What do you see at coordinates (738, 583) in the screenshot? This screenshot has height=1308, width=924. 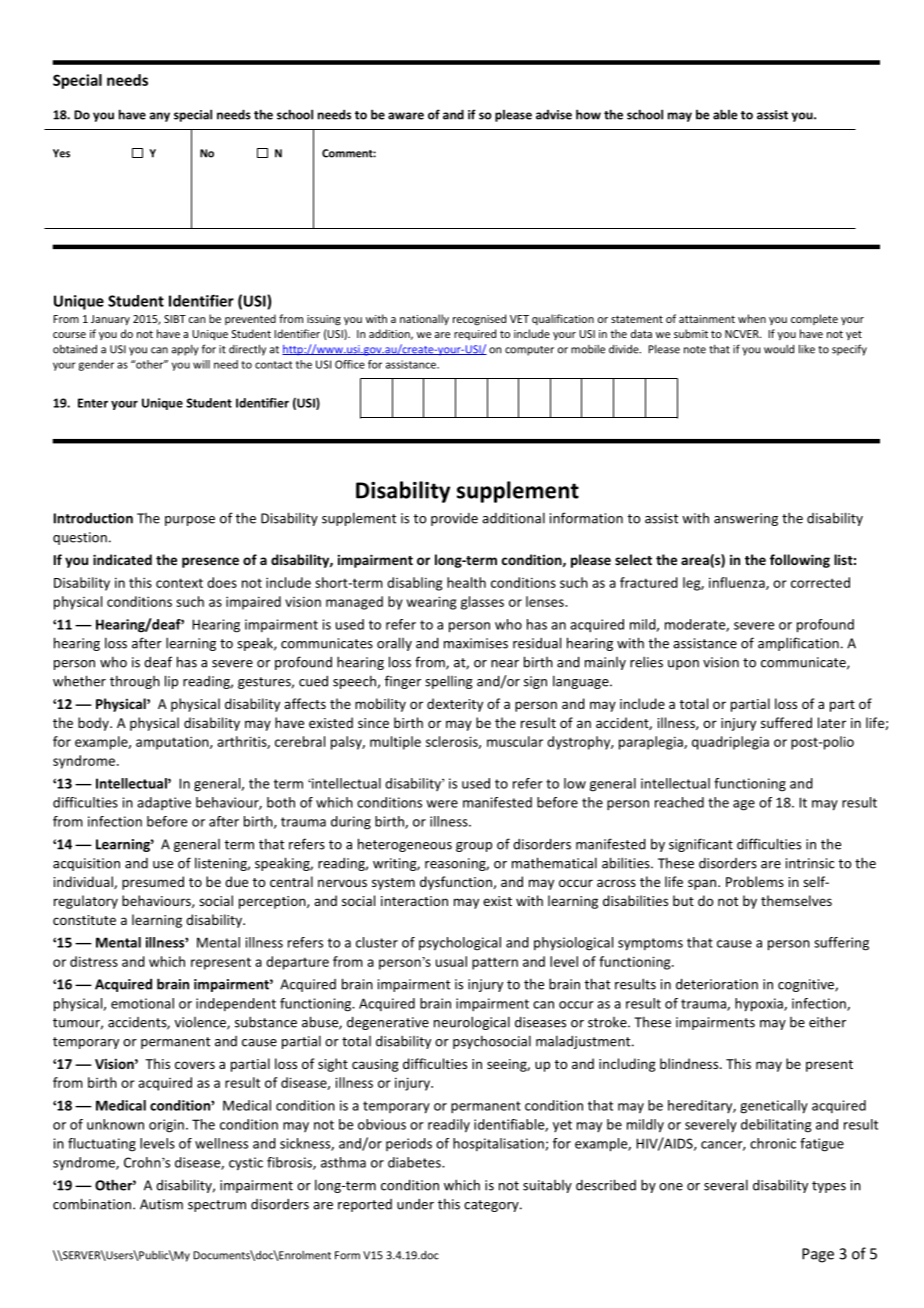 I see `influenza` at bounding box center [738, 583].
